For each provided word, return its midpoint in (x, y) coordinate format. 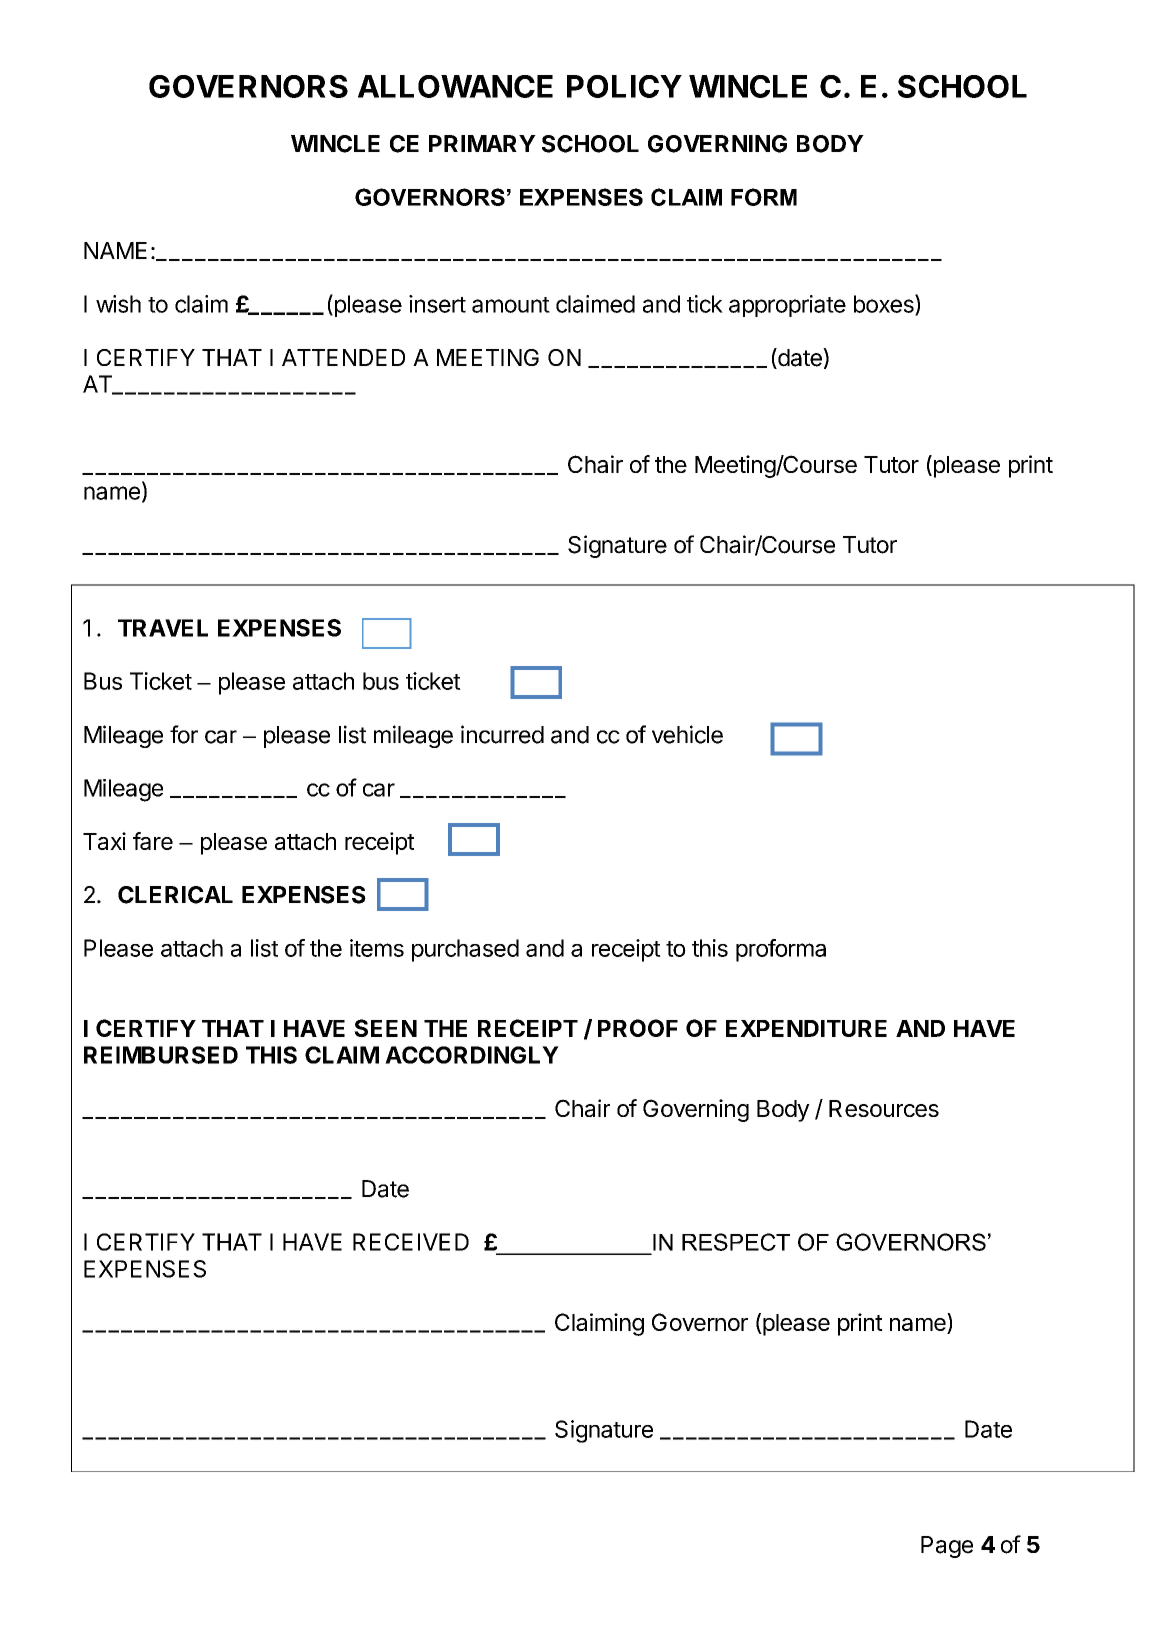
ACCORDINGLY (472, 1055)
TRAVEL (163, 628)
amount (511, 305)
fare (153, 841)
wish (118, 304)
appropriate (787, 306)
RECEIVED (411, 1242)
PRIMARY (482, 143)
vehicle (687, 734)
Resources (884, 1108)
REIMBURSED (161, 1055)
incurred (502, 734)
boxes (885, 304)
